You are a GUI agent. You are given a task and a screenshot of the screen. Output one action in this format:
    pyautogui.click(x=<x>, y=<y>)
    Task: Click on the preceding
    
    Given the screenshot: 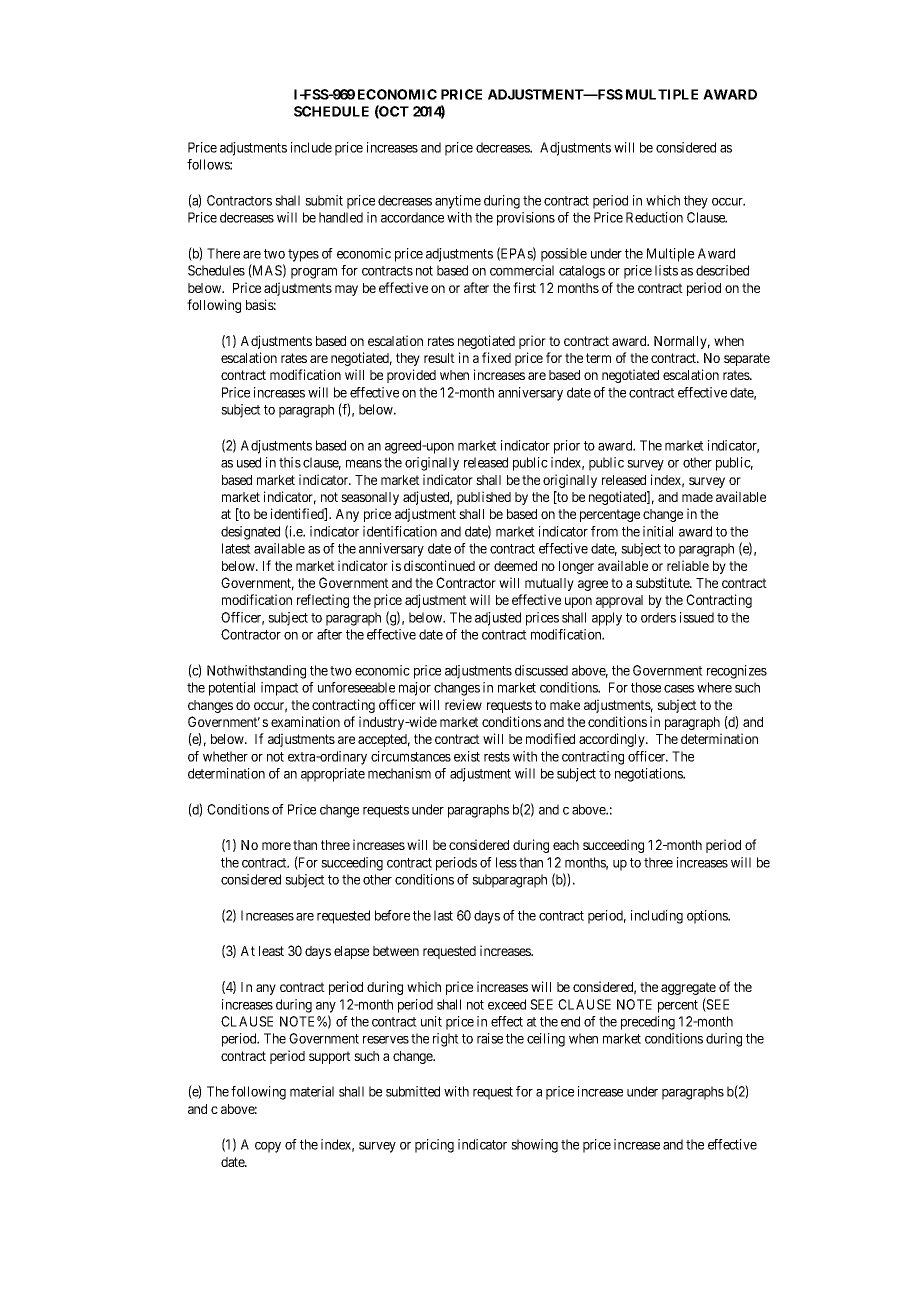 What is the action you would take?
    pyautogui.click(x=648, y=1023)
